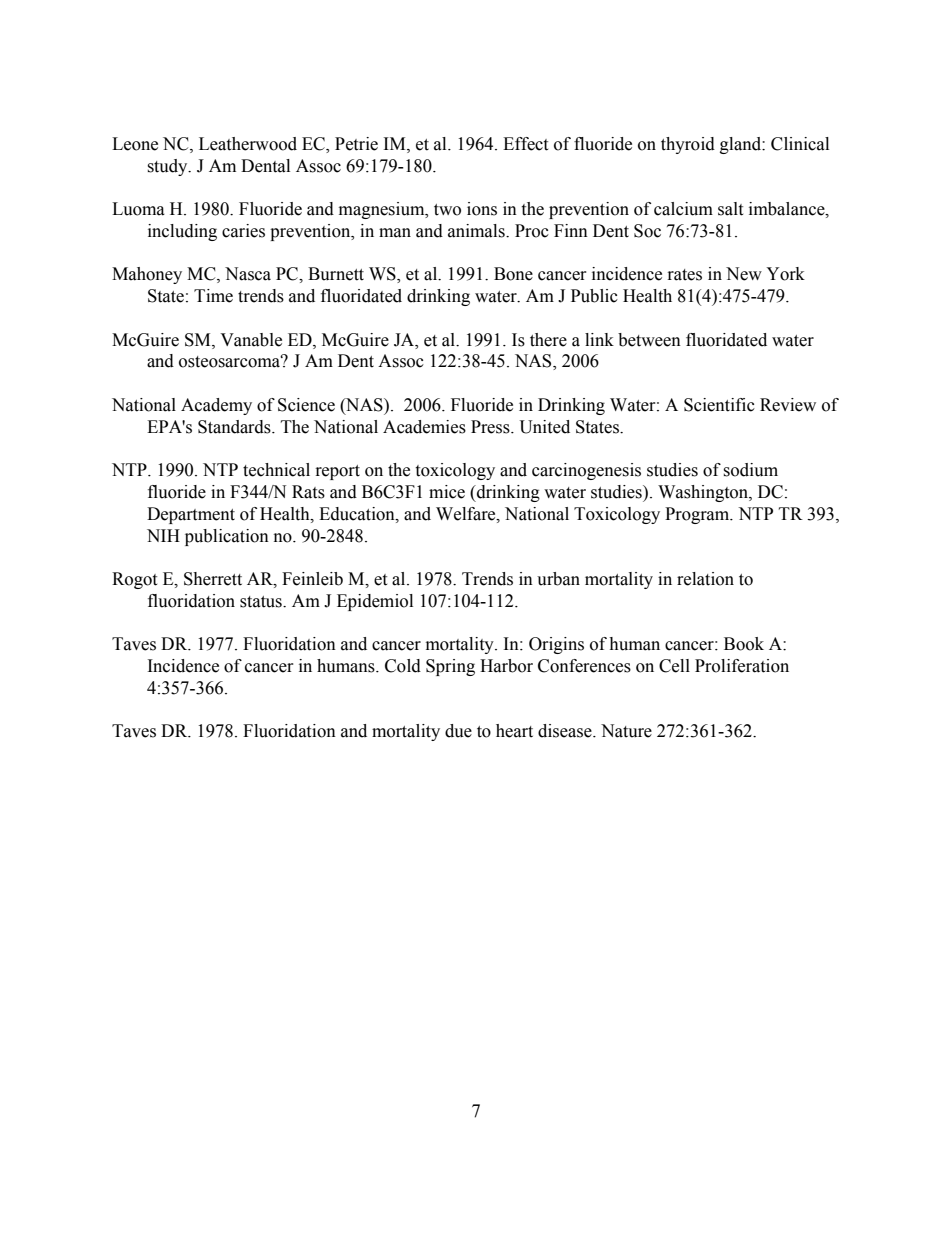  What do you see at coordinates (688, 145) in the screenshot?
I see `thyroid` at bounding box center [688, 145].
